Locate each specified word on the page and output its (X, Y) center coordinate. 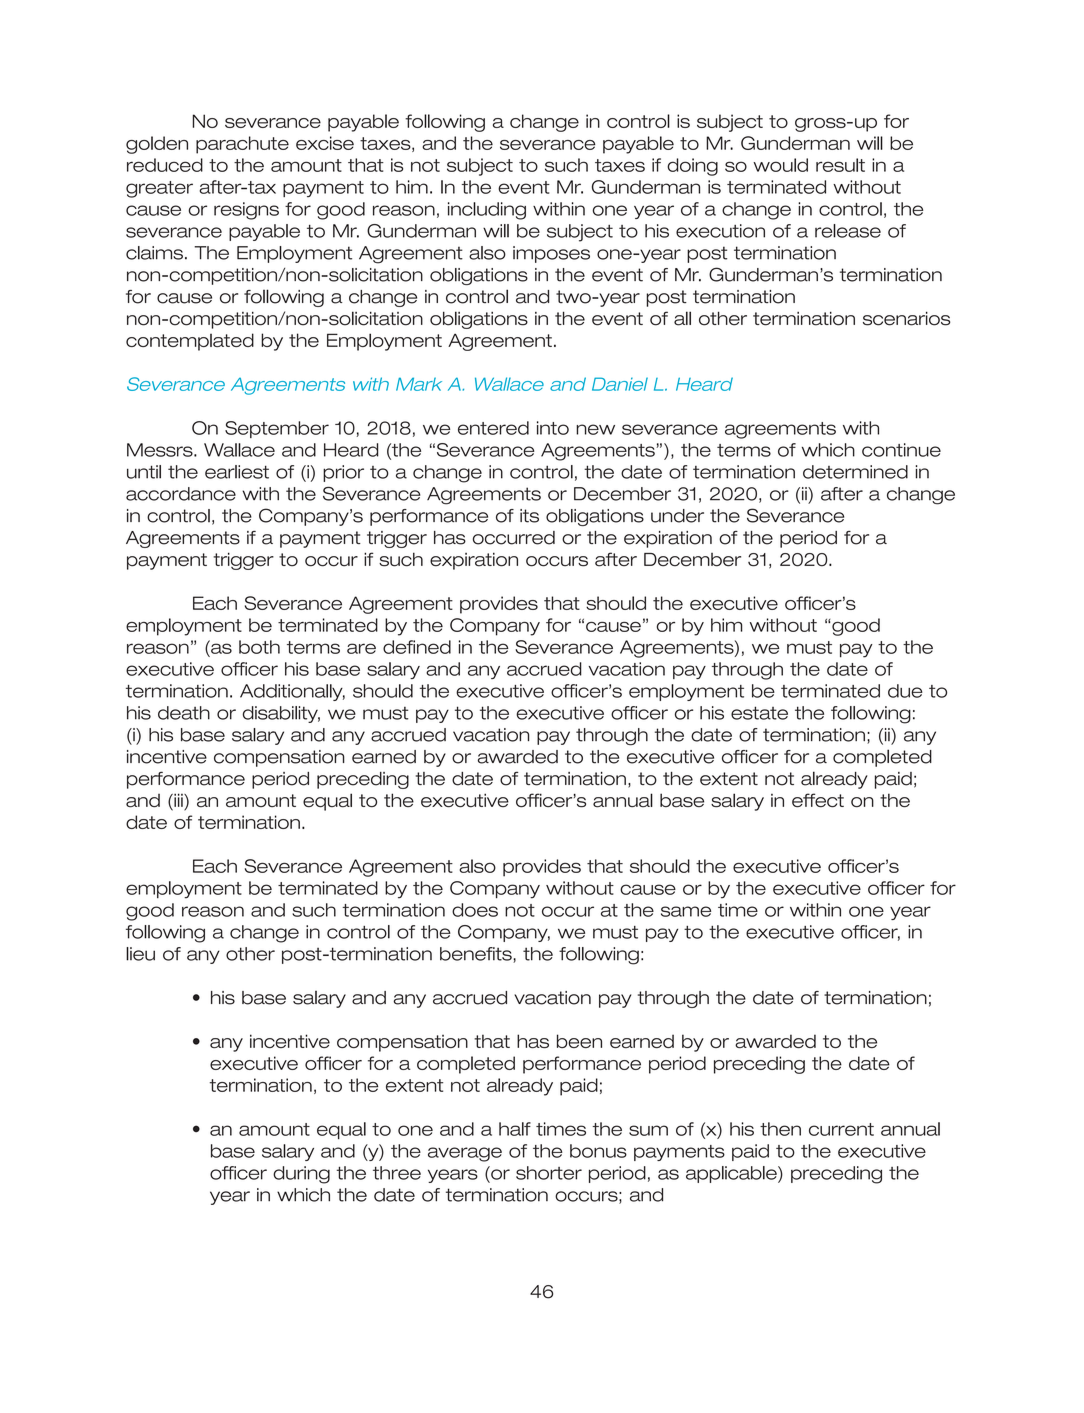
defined (417, 647)
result (840, 165)
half (515, 1129)
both (259, 647)
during (301, 1175)
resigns (246, 211)
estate (759, 713)
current (841, 1129)
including (487, 211)
